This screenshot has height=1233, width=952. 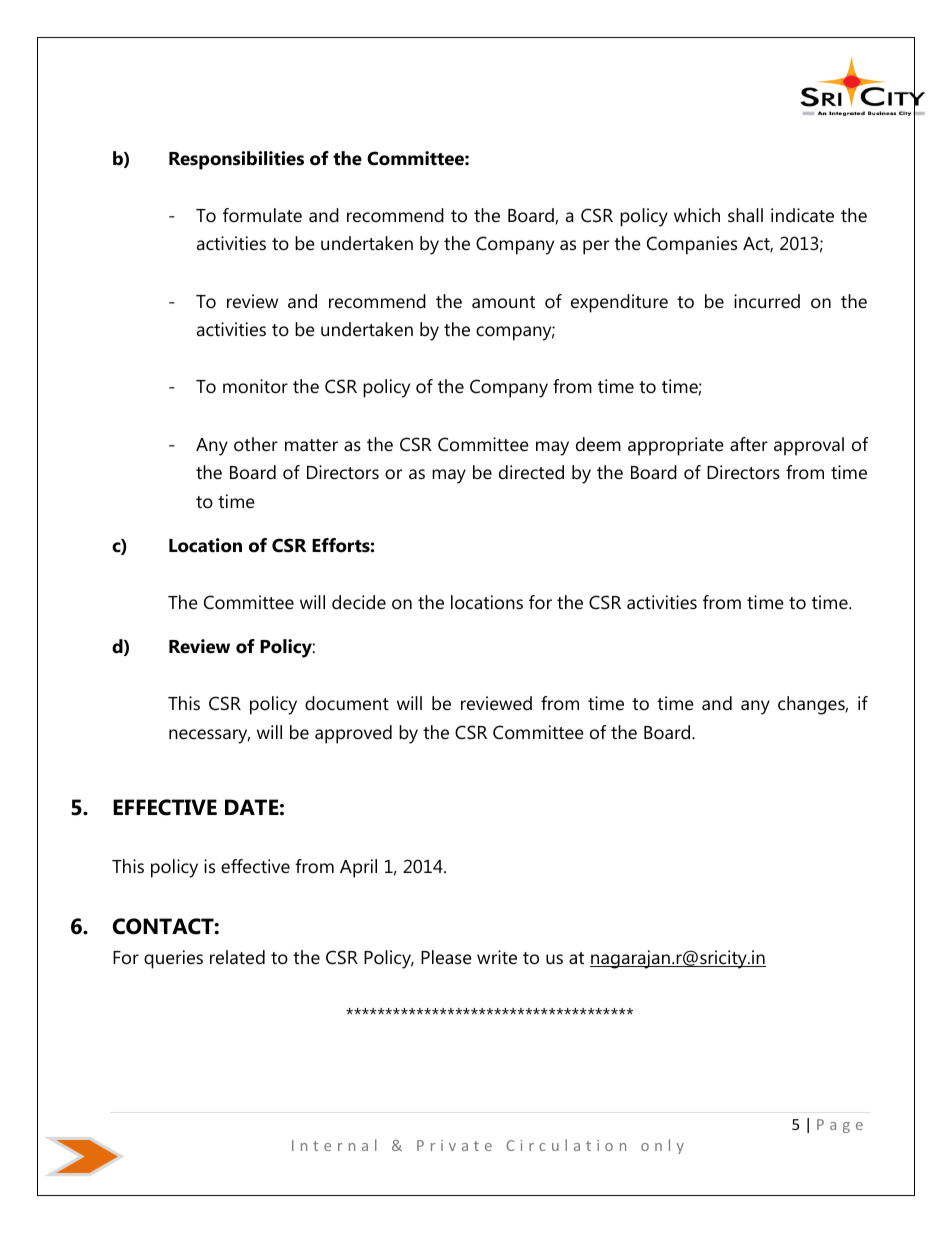 I want to click on directed, so click(x=531, y=472).
